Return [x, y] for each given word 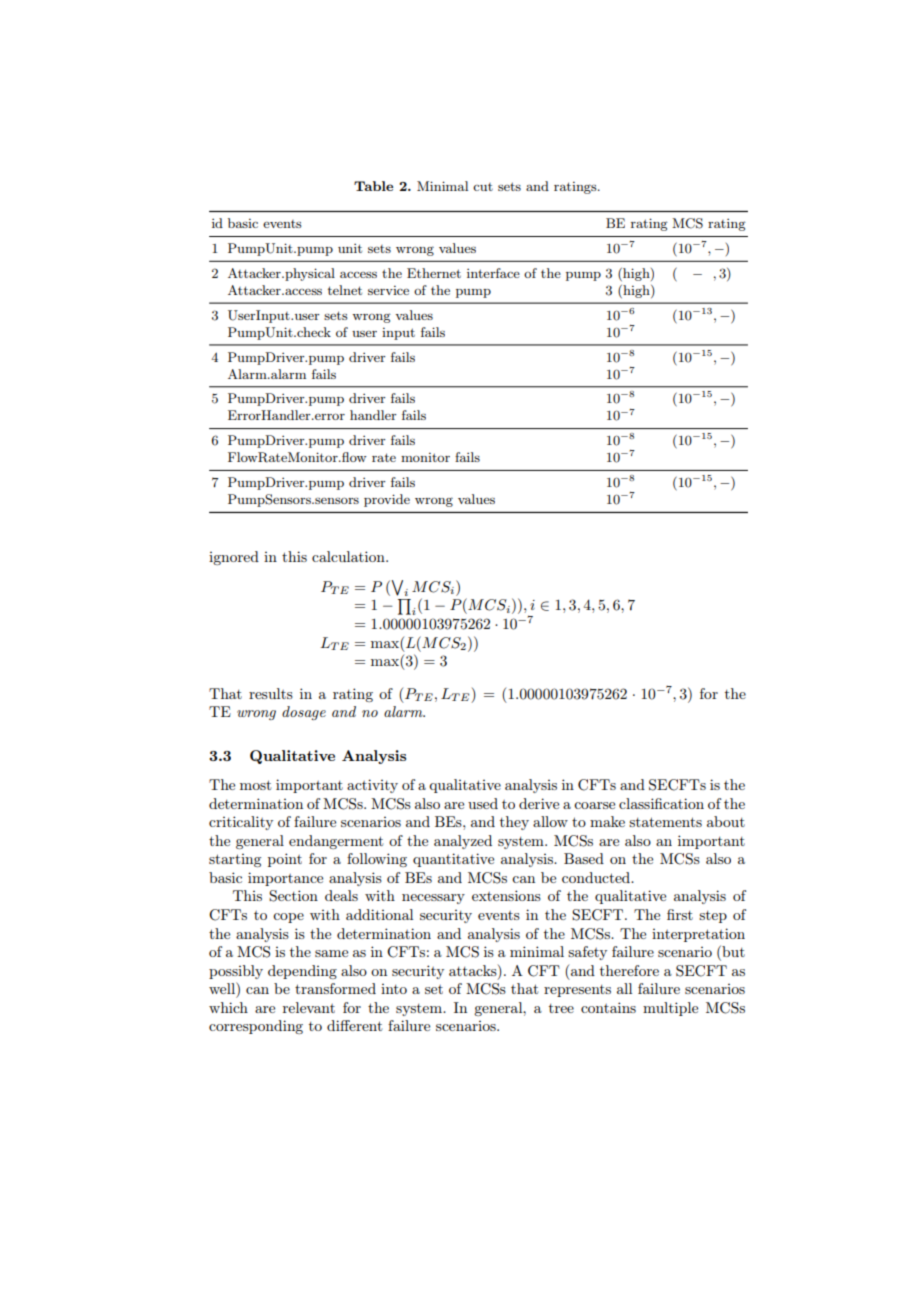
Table [373, 186]
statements [665, 822]
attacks [474, 970]
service [388, 290]
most [255, 785]
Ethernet [434, 273]
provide [387, 500]
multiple [670, 1009]
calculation [349, 556]
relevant [309, 1007]
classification [661, 803]
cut [483, 187]
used [483, 803]
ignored [234, 558]
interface [493, 273]
